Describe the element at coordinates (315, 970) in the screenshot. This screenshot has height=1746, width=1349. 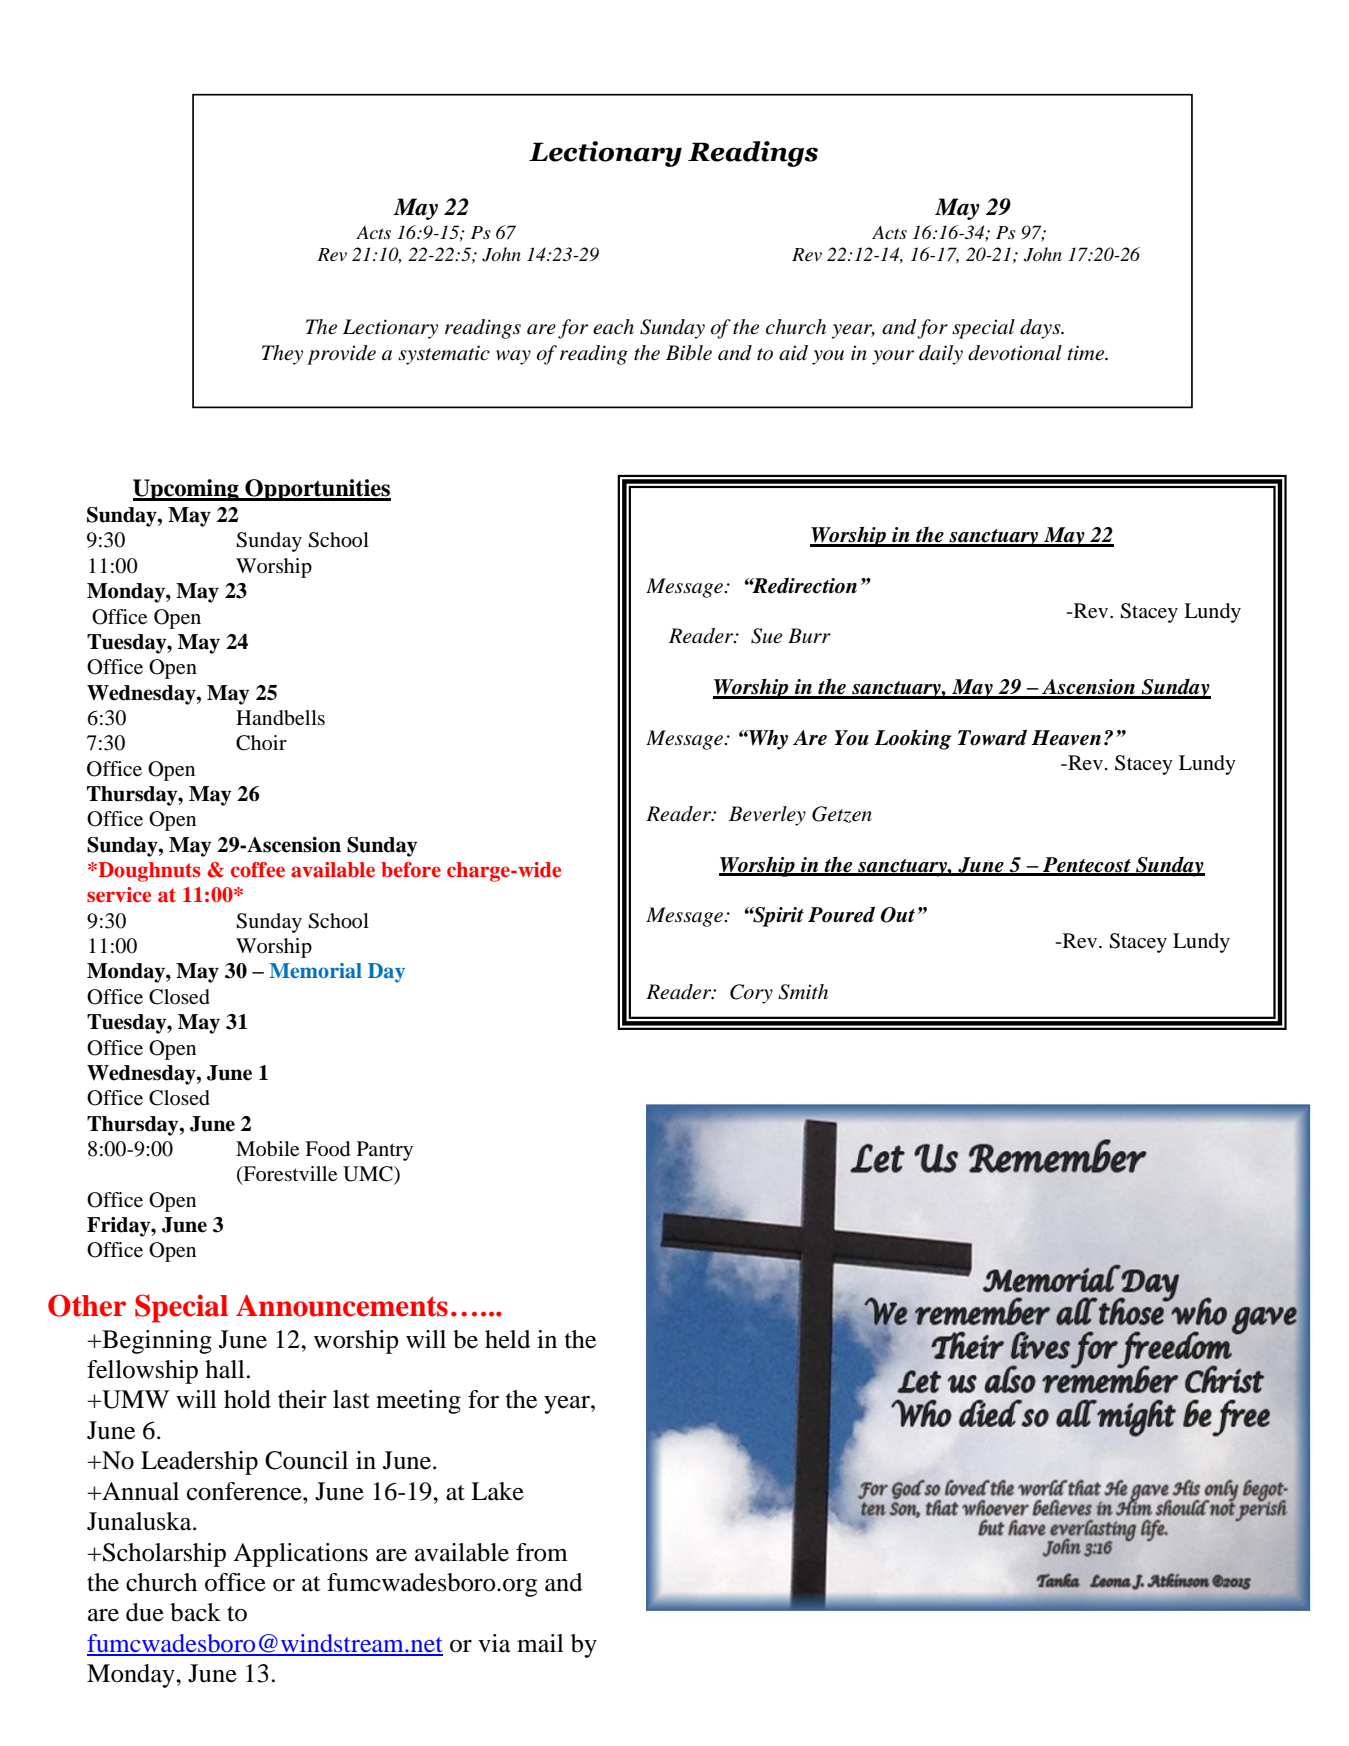
I see `Memorial` at that location.
